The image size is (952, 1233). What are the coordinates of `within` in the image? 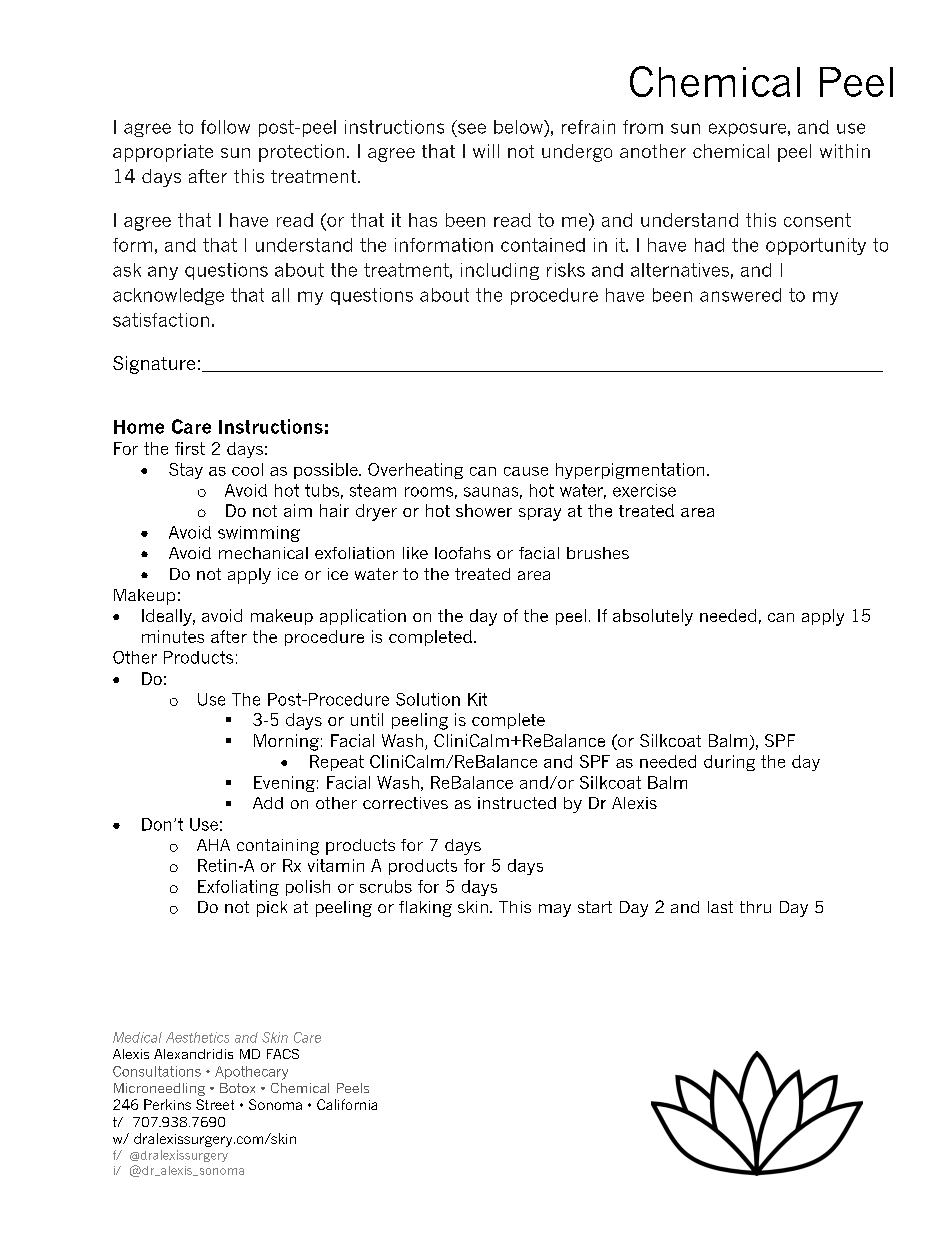 It's located at (845, 151).
